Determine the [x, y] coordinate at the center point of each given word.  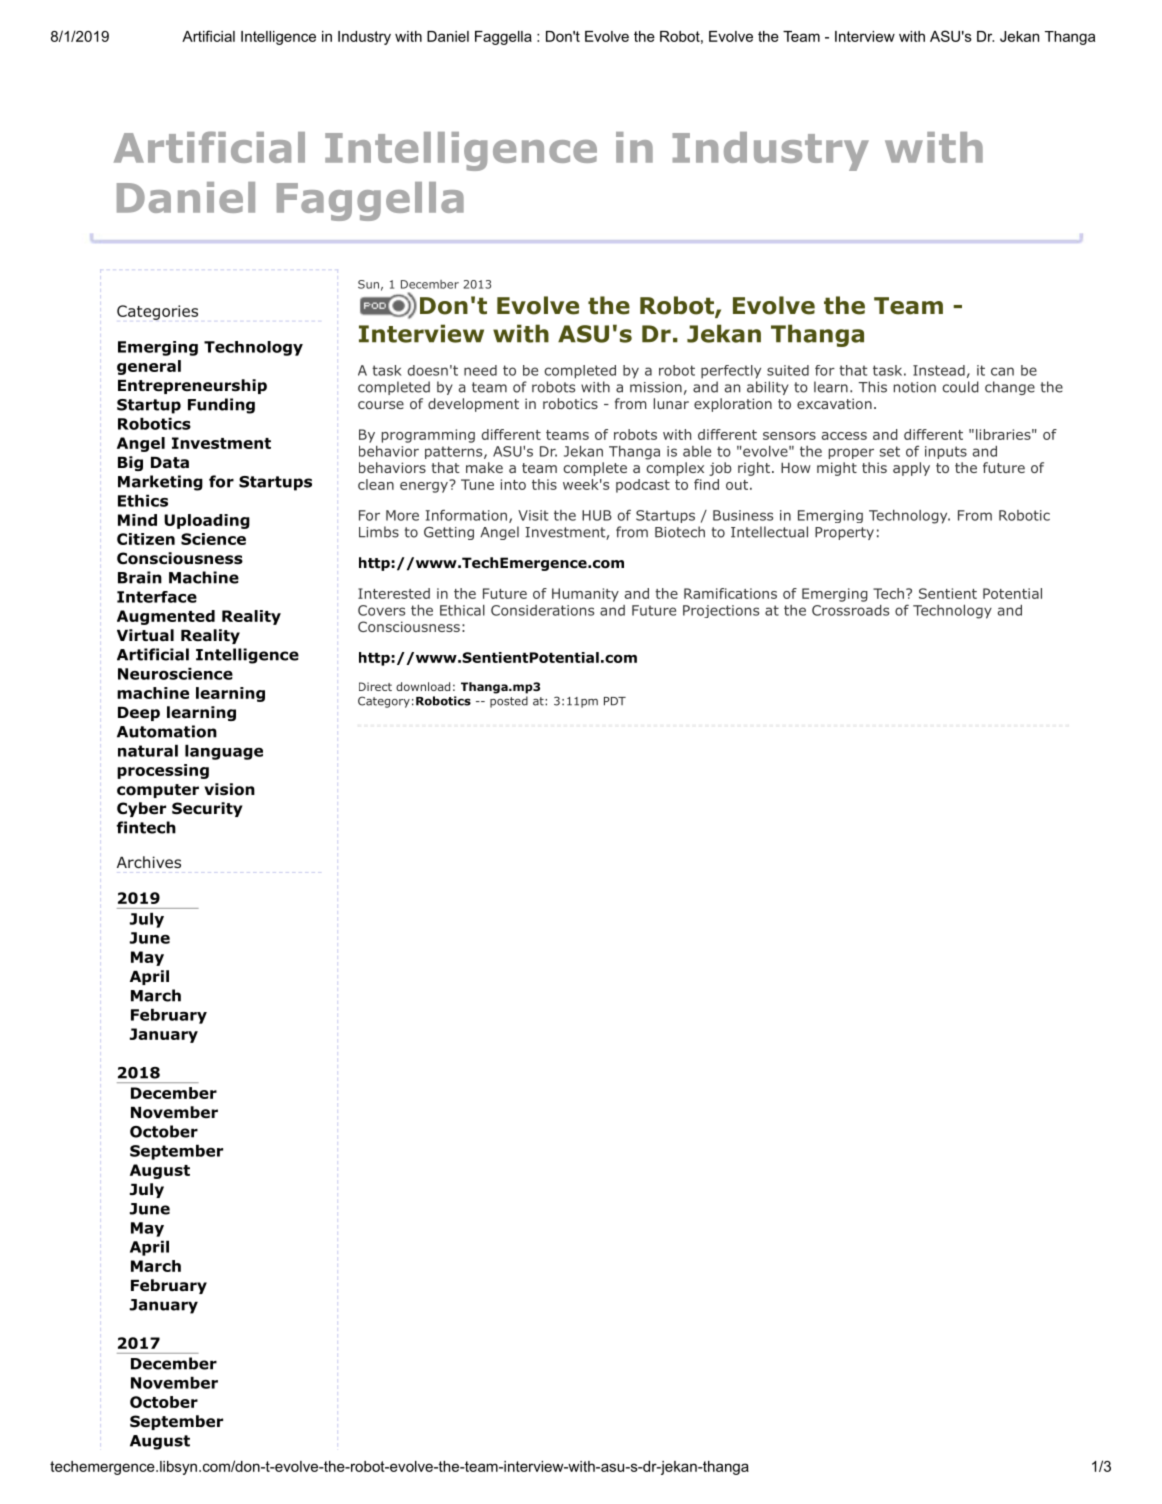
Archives [149, 862]
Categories [157, 312]
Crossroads [850, 610]
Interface [157, 597]
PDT [615, 701]
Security [207, 809]
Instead [939, 370]
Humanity [585, 595]
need [480, 370]
